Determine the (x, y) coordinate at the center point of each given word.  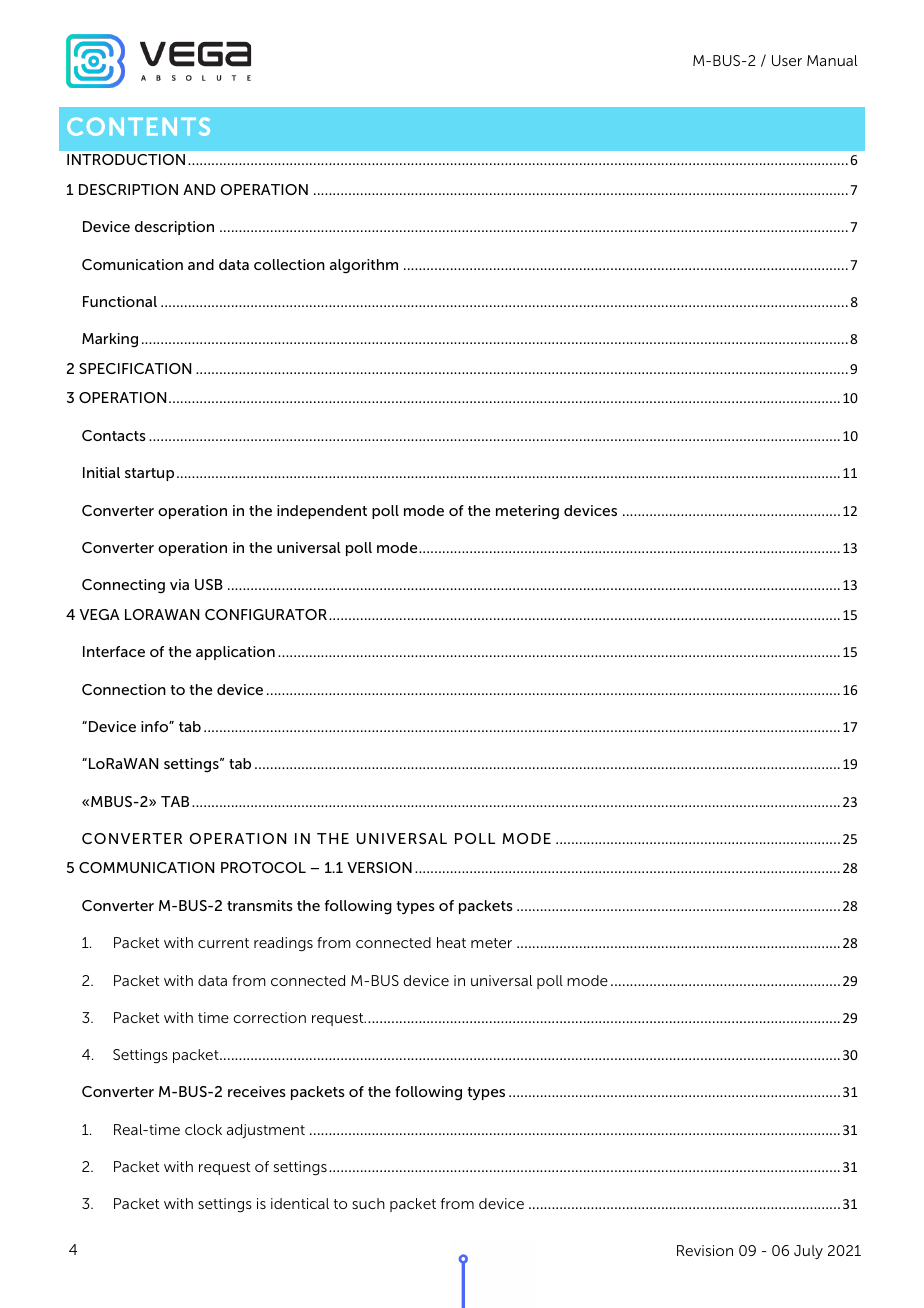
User (787, 60)
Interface (114, 651)
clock (203, 1129)
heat (451, 942)
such (368, 1203)
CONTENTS (138, 126)
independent (322, 512)
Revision (705, 1250)
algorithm (364, 266)
